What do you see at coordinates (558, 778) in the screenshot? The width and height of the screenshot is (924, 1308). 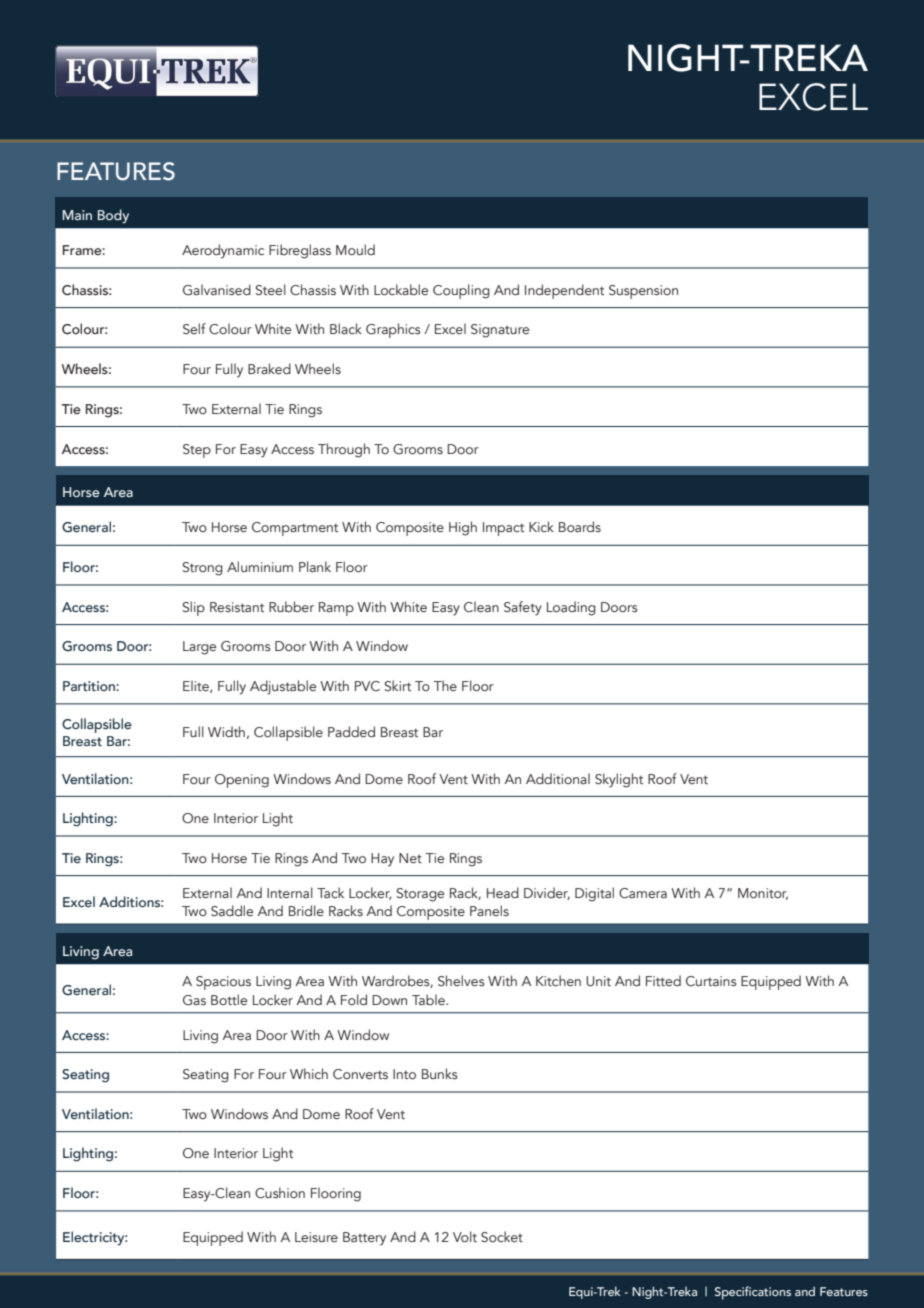 I see `Additional` at bounding box center [558, 778].
